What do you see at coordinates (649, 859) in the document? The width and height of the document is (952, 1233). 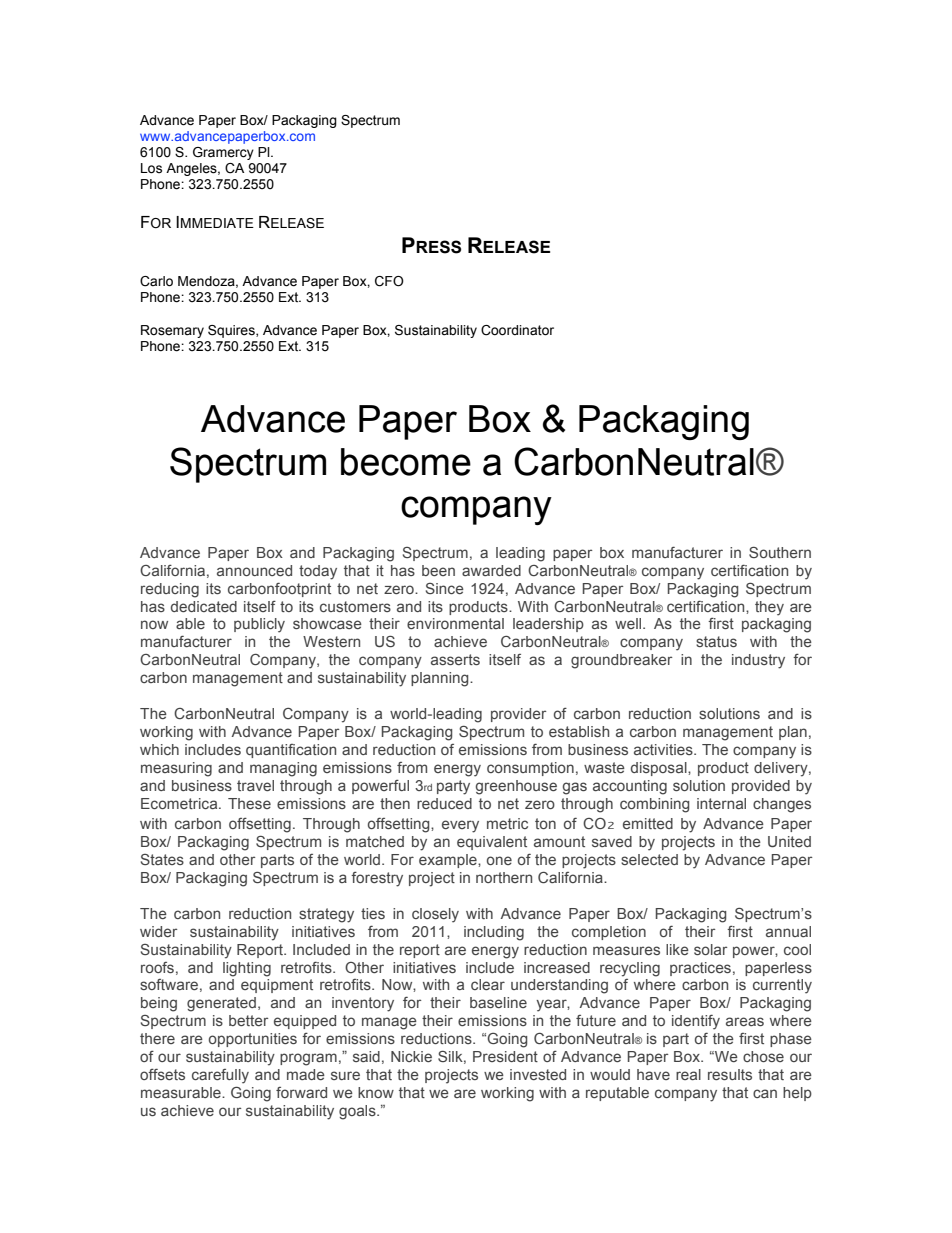 I see `selected` at bounding box center [649, 859].
